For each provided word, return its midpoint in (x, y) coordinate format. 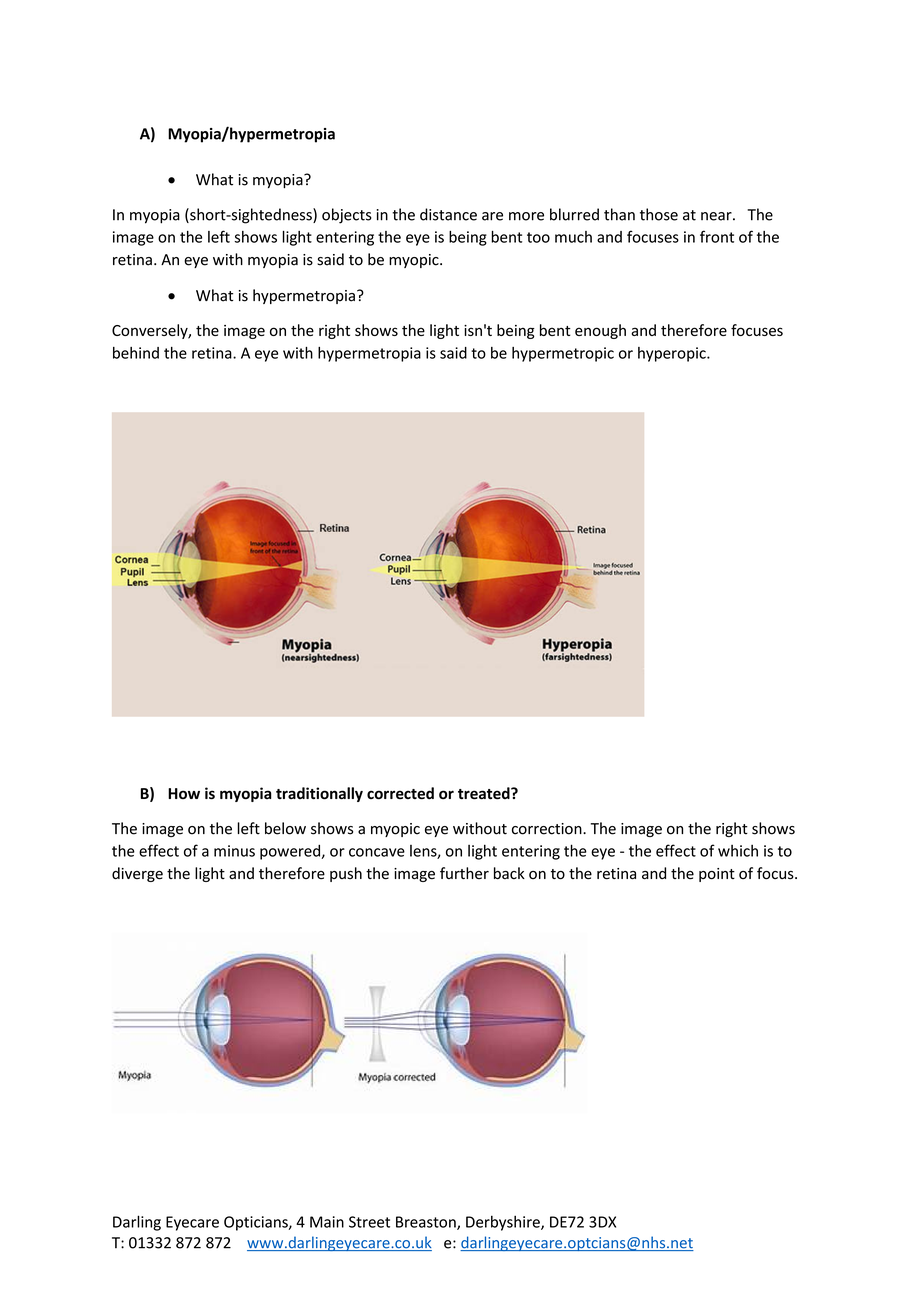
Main (327, 1222)
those (659, 214)
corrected (400, 793)
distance (448, 214)
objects (347, 216)
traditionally (319, 794)
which (738, 850)
